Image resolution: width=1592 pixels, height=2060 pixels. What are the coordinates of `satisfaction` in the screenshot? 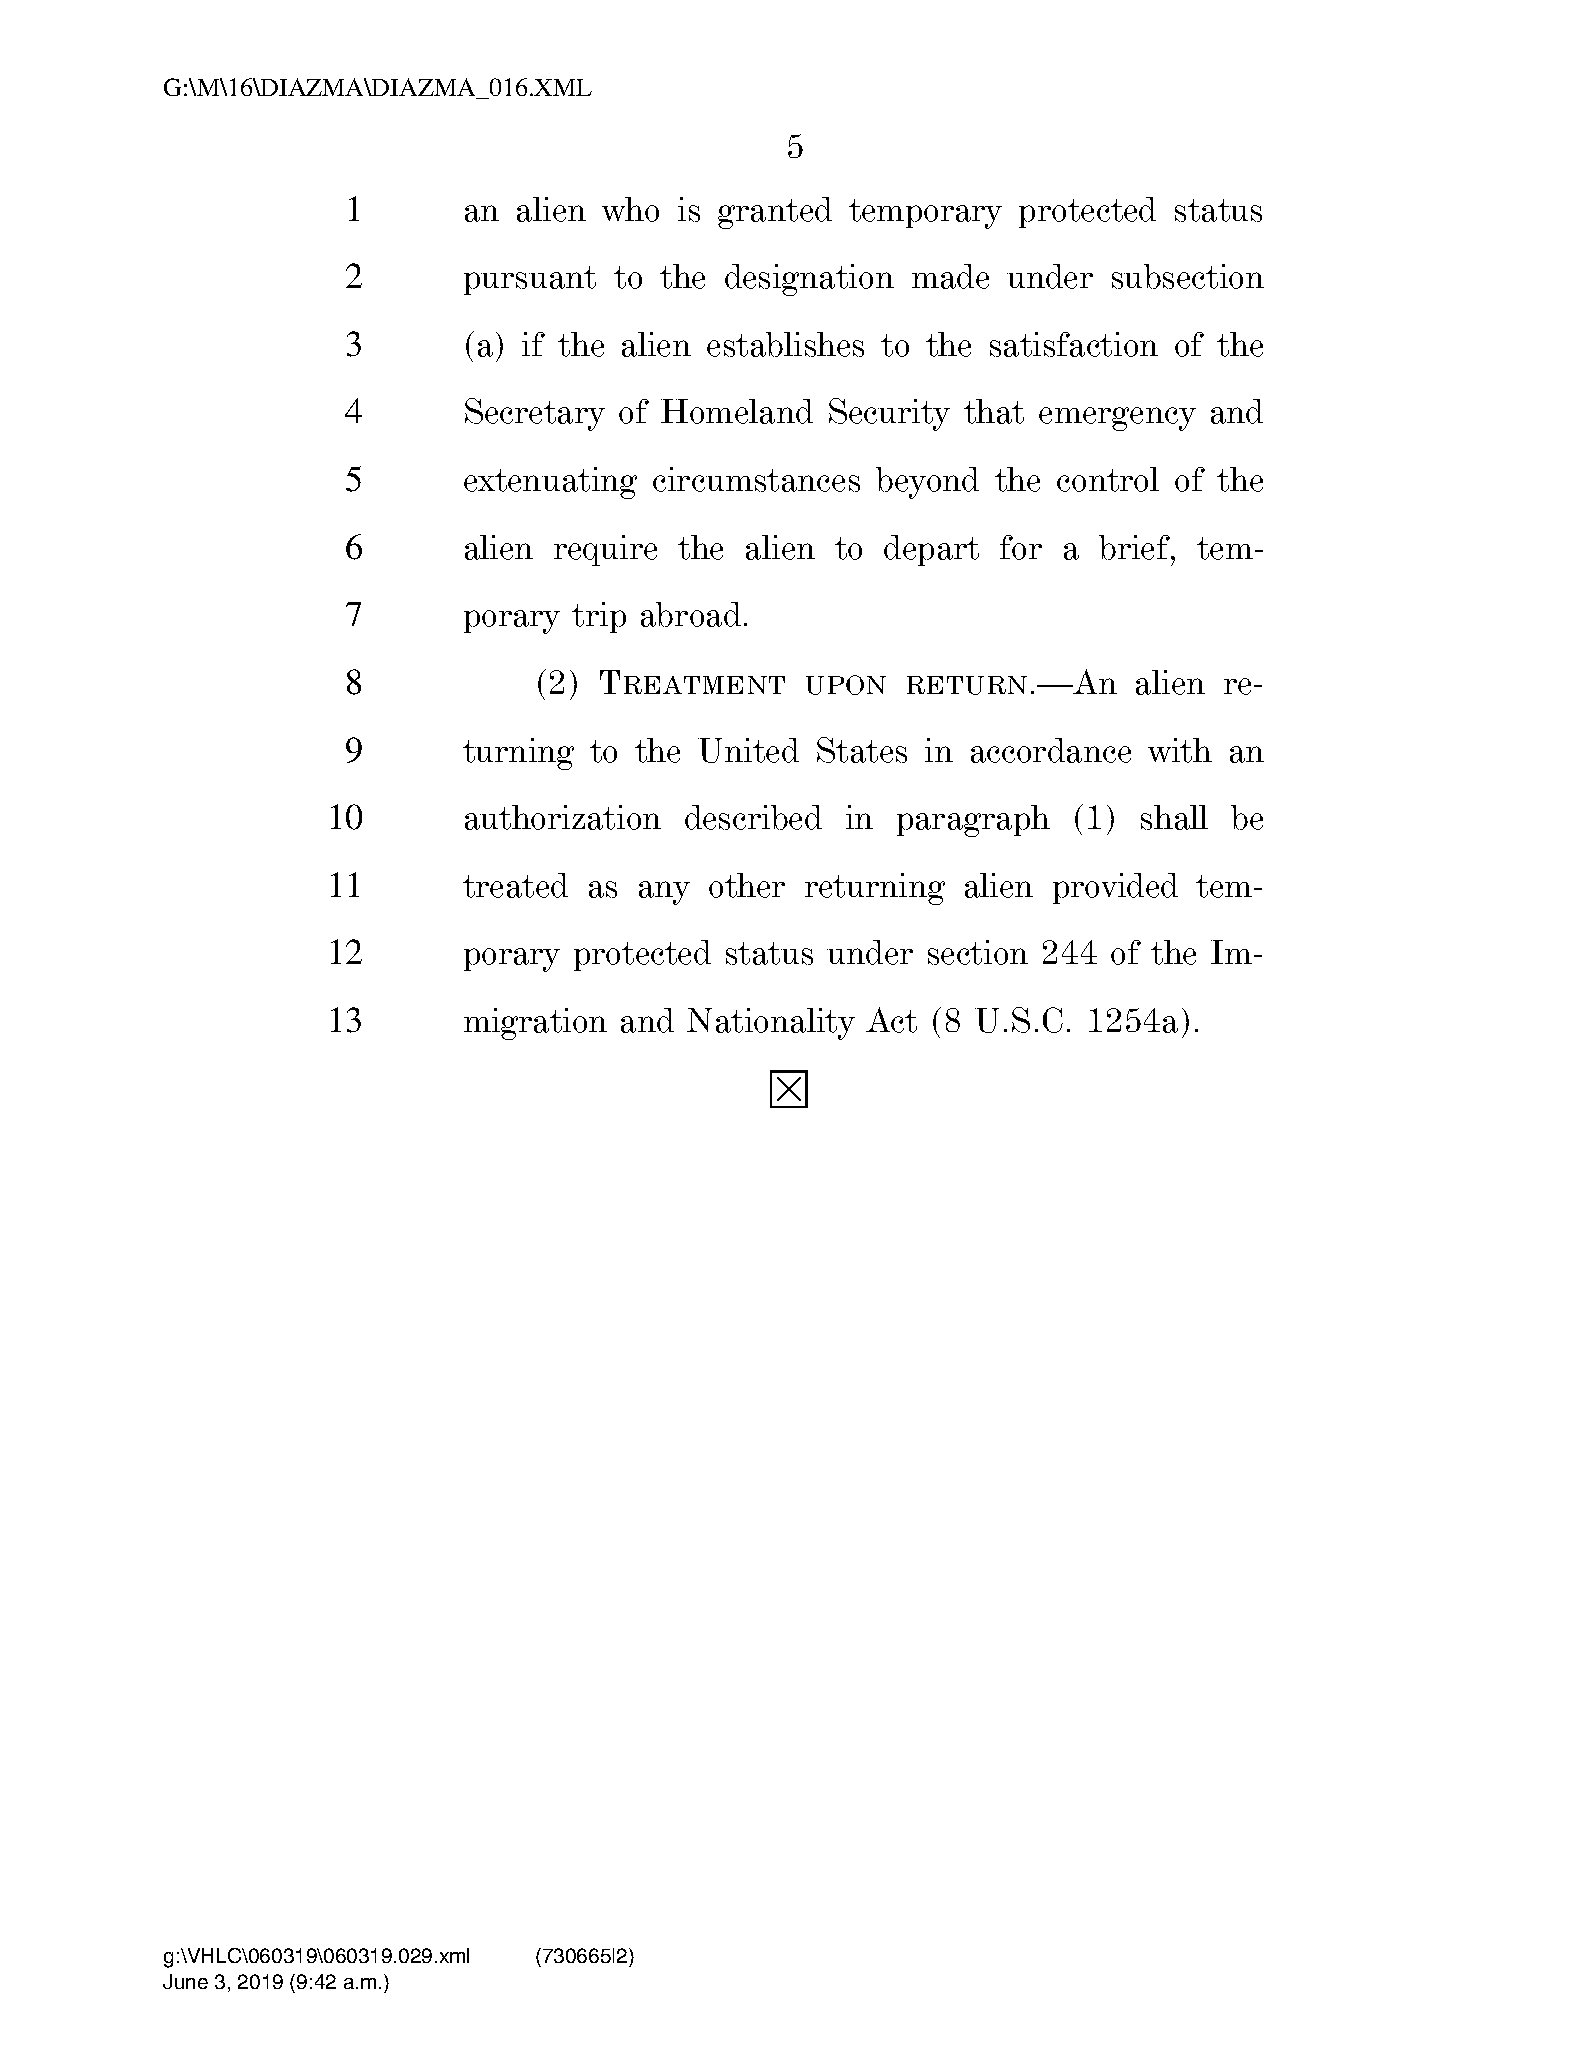 It's located at (1074, 344).
